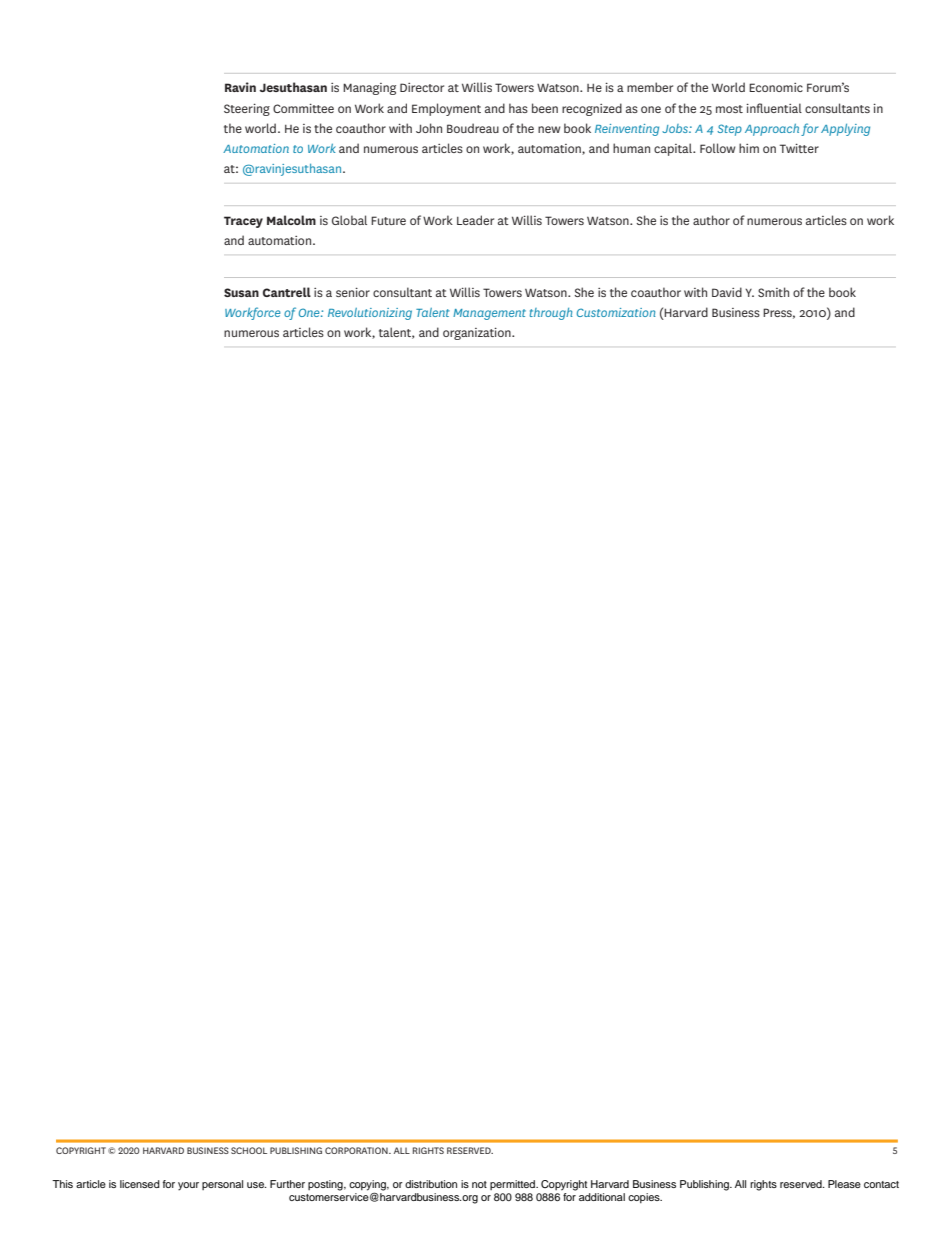  Describe the element at coordinates (473, 128) in the screenshot. I see `Boudreau` at that location.
